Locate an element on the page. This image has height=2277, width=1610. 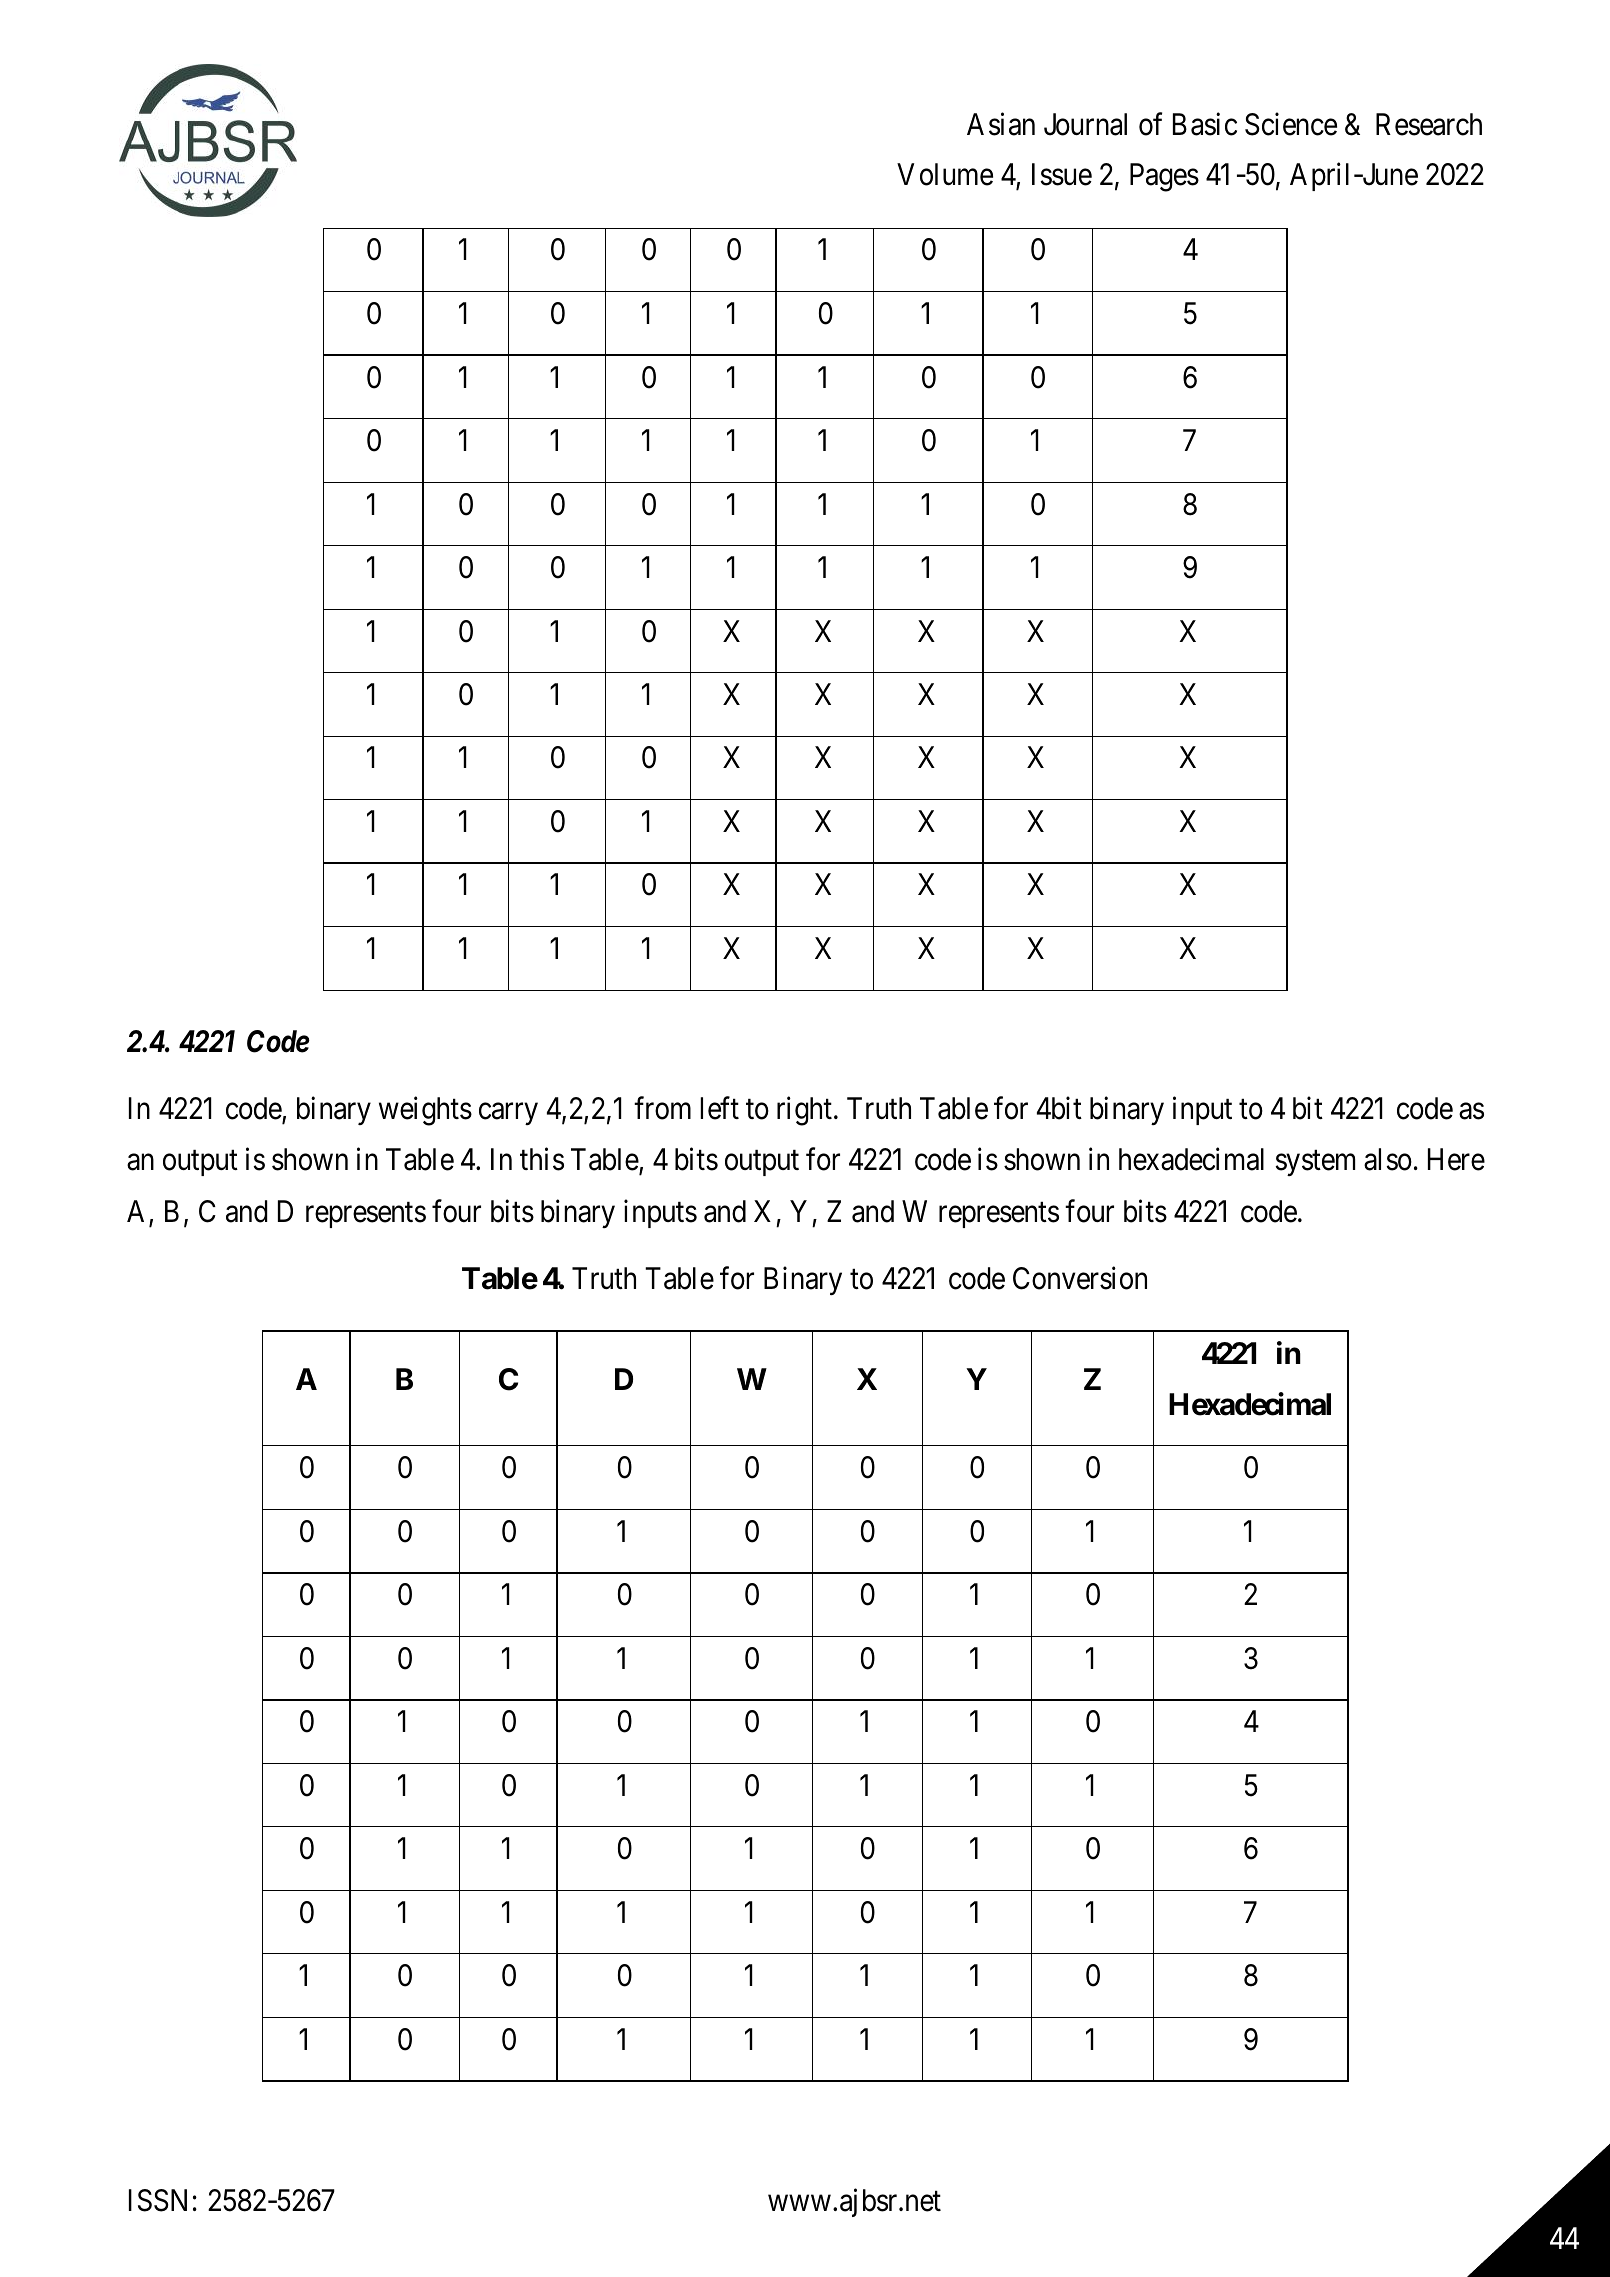
Asian is located at coordinates (1001, 124).
